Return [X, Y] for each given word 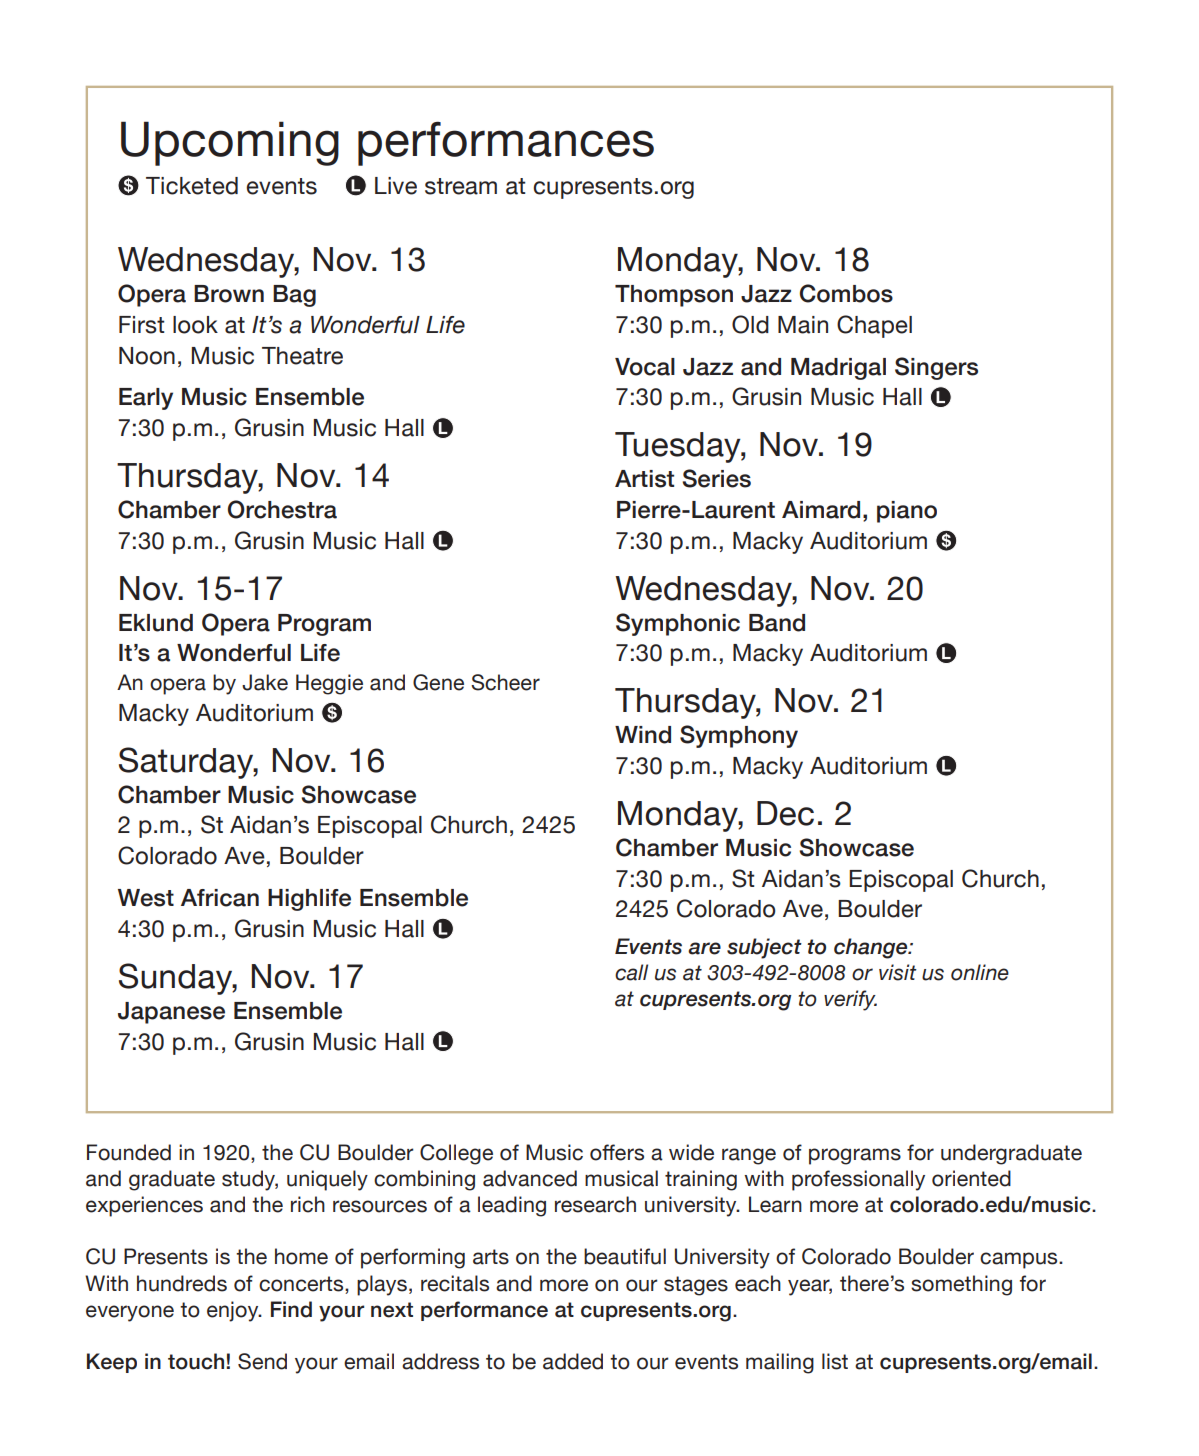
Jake [265, 682]
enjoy [234, 1311]
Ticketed [192, 186]
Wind [643, 735]
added [573, 1361]
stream [461, 186]
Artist [644, 479]
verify [850, 1000]
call [631, 972]
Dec [785, 813]
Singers [936, 368]
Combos [846, 293]
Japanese [171, 1013]
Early [146, 399]
